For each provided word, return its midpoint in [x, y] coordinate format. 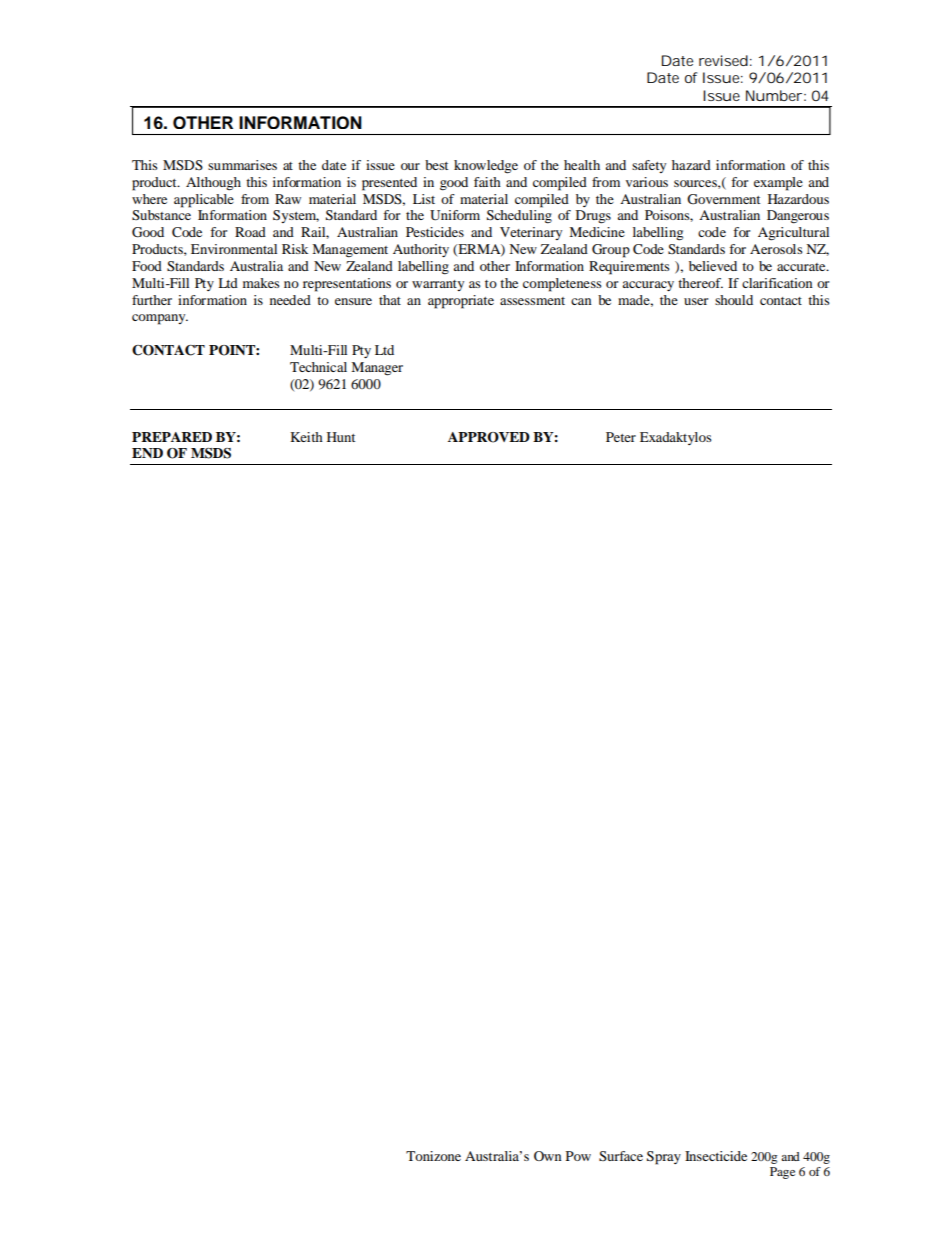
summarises [242, 165]
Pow [578, 1156]
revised [723, 60]
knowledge [486, 167]
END [147, 453]
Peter [621, 437]
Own [547, 1156]
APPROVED [489, 437]
